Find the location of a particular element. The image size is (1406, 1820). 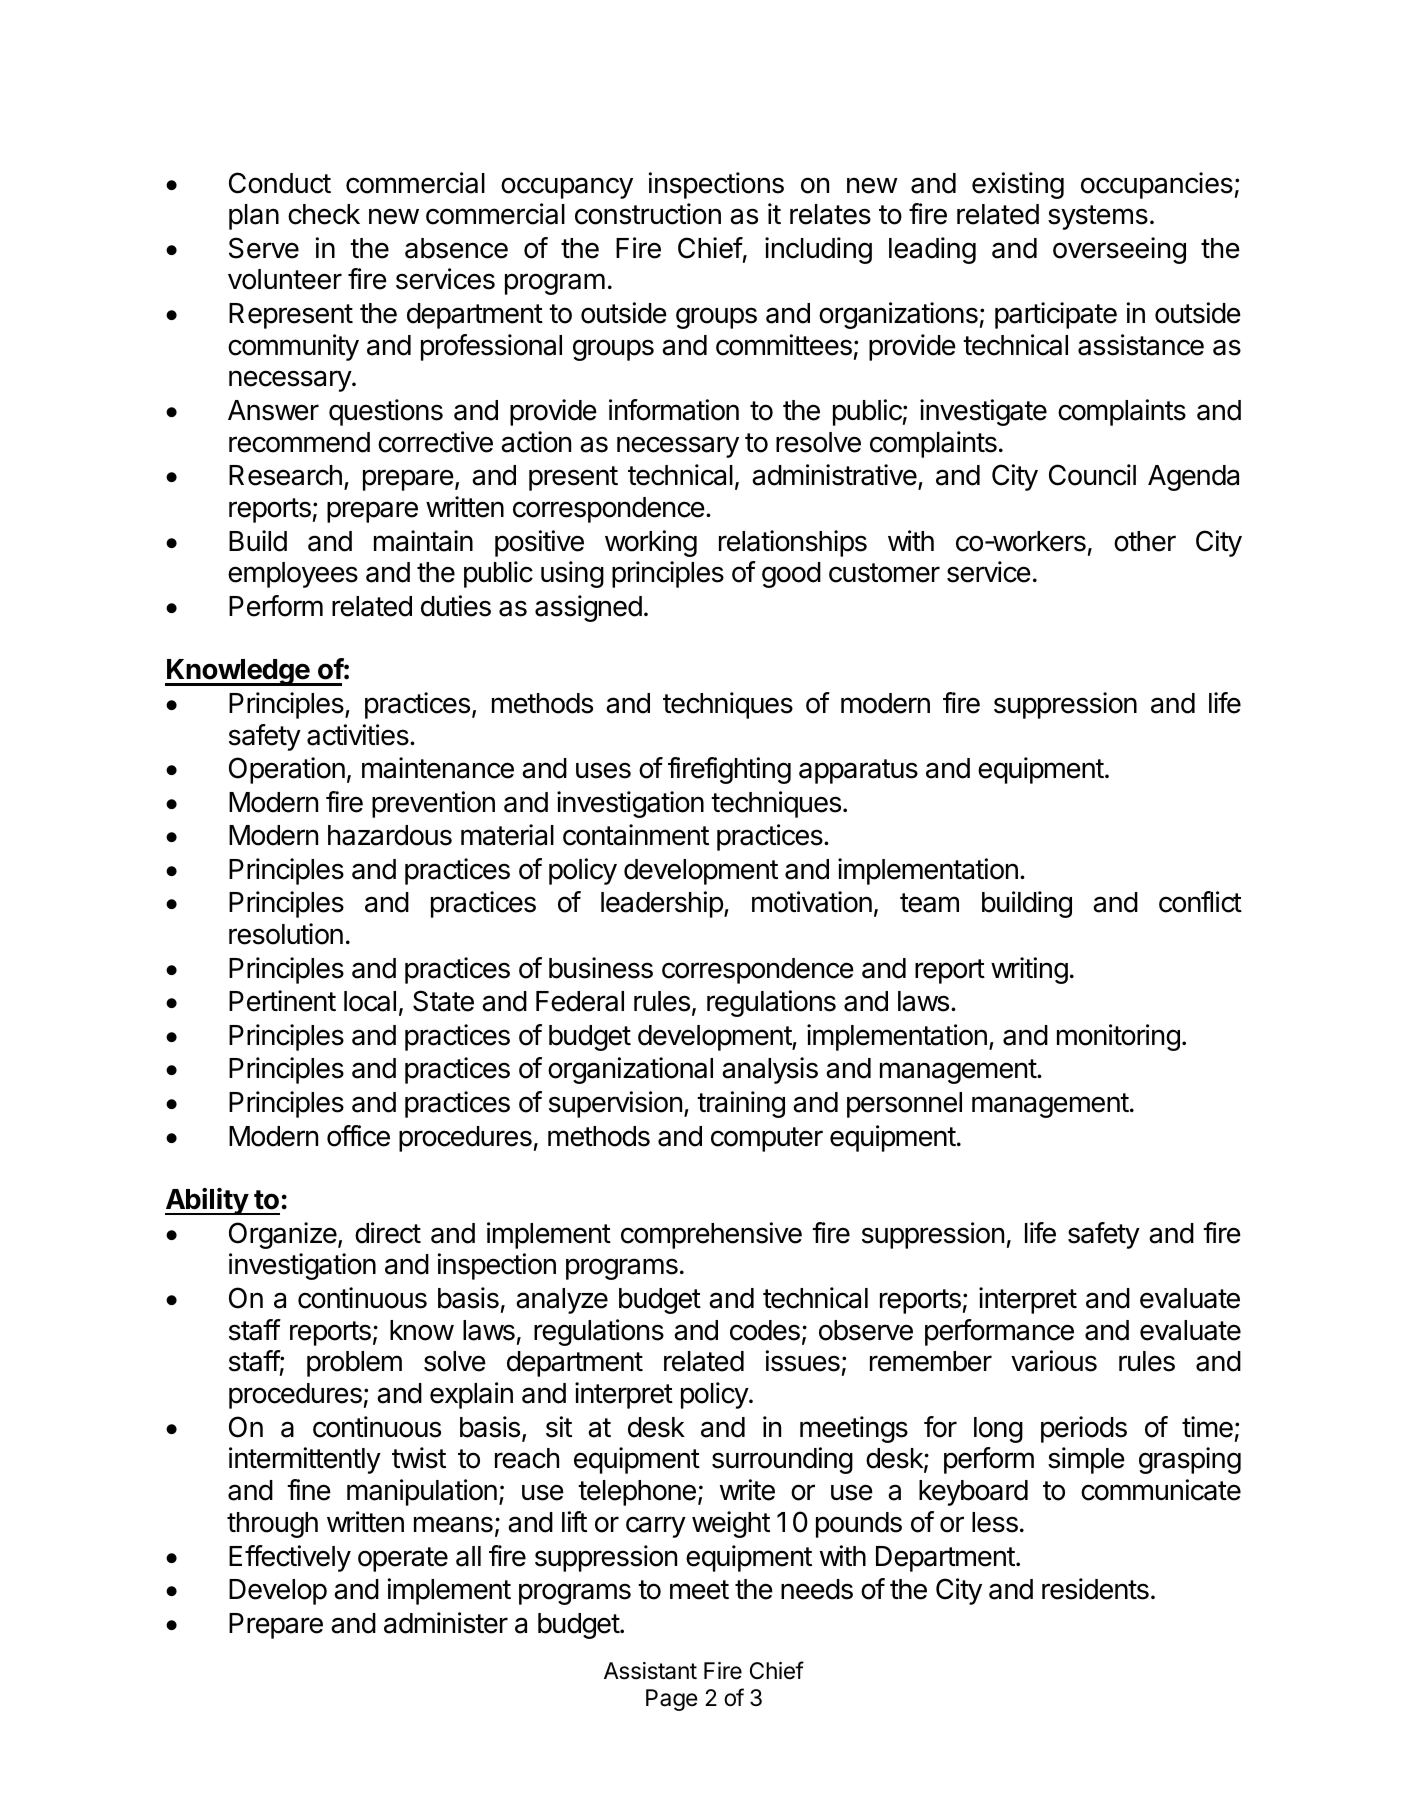

administer is located at coordinates (446, 1623).
